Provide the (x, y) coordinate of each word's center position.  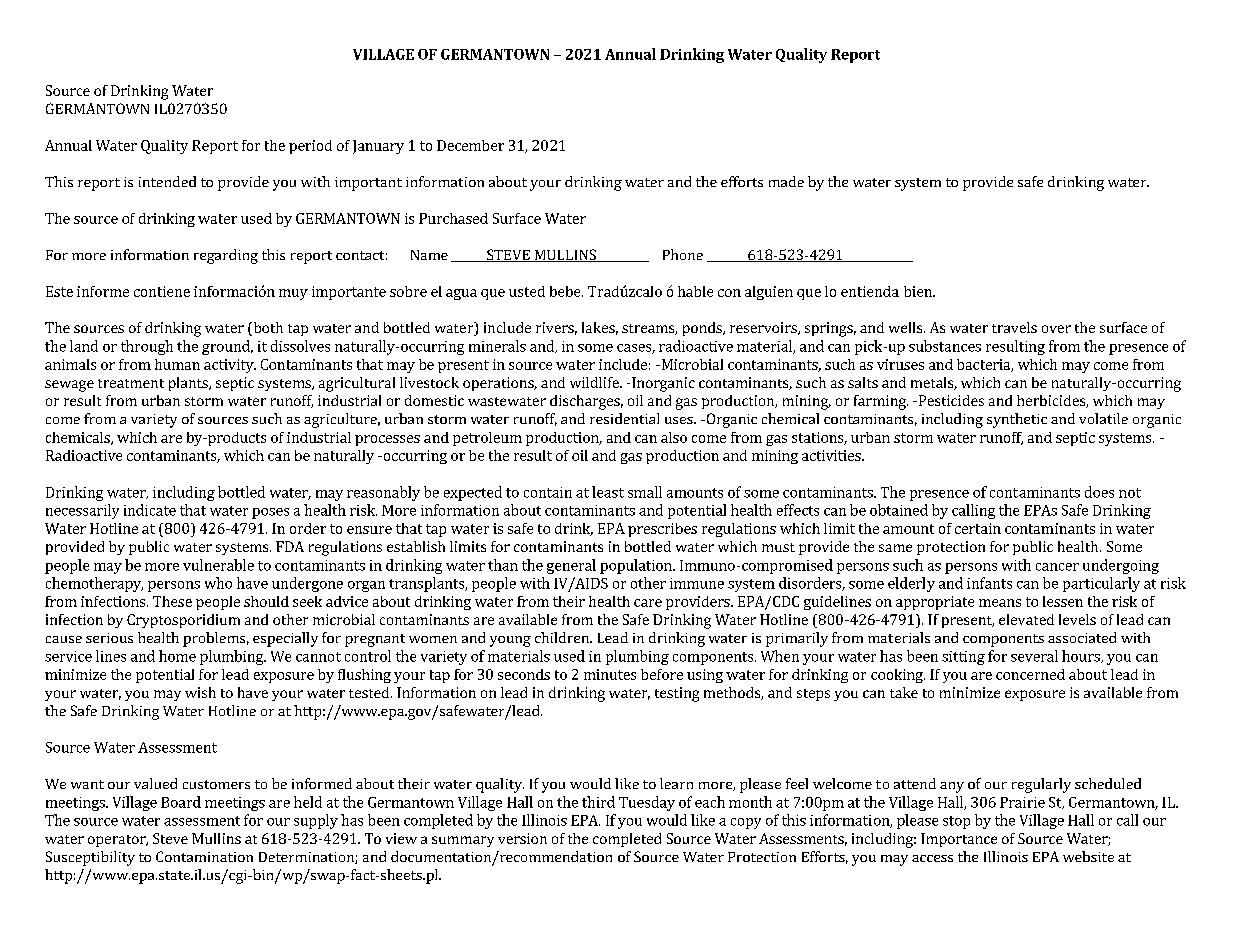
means (1000, 603)
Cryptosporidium (183, 621)
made (786, 181)
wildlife (595, 382)
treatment (131, 383)
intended (167, 181)
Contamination (204, 856)
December (470, 145)
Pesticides (950, 400)
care (648, 603)
